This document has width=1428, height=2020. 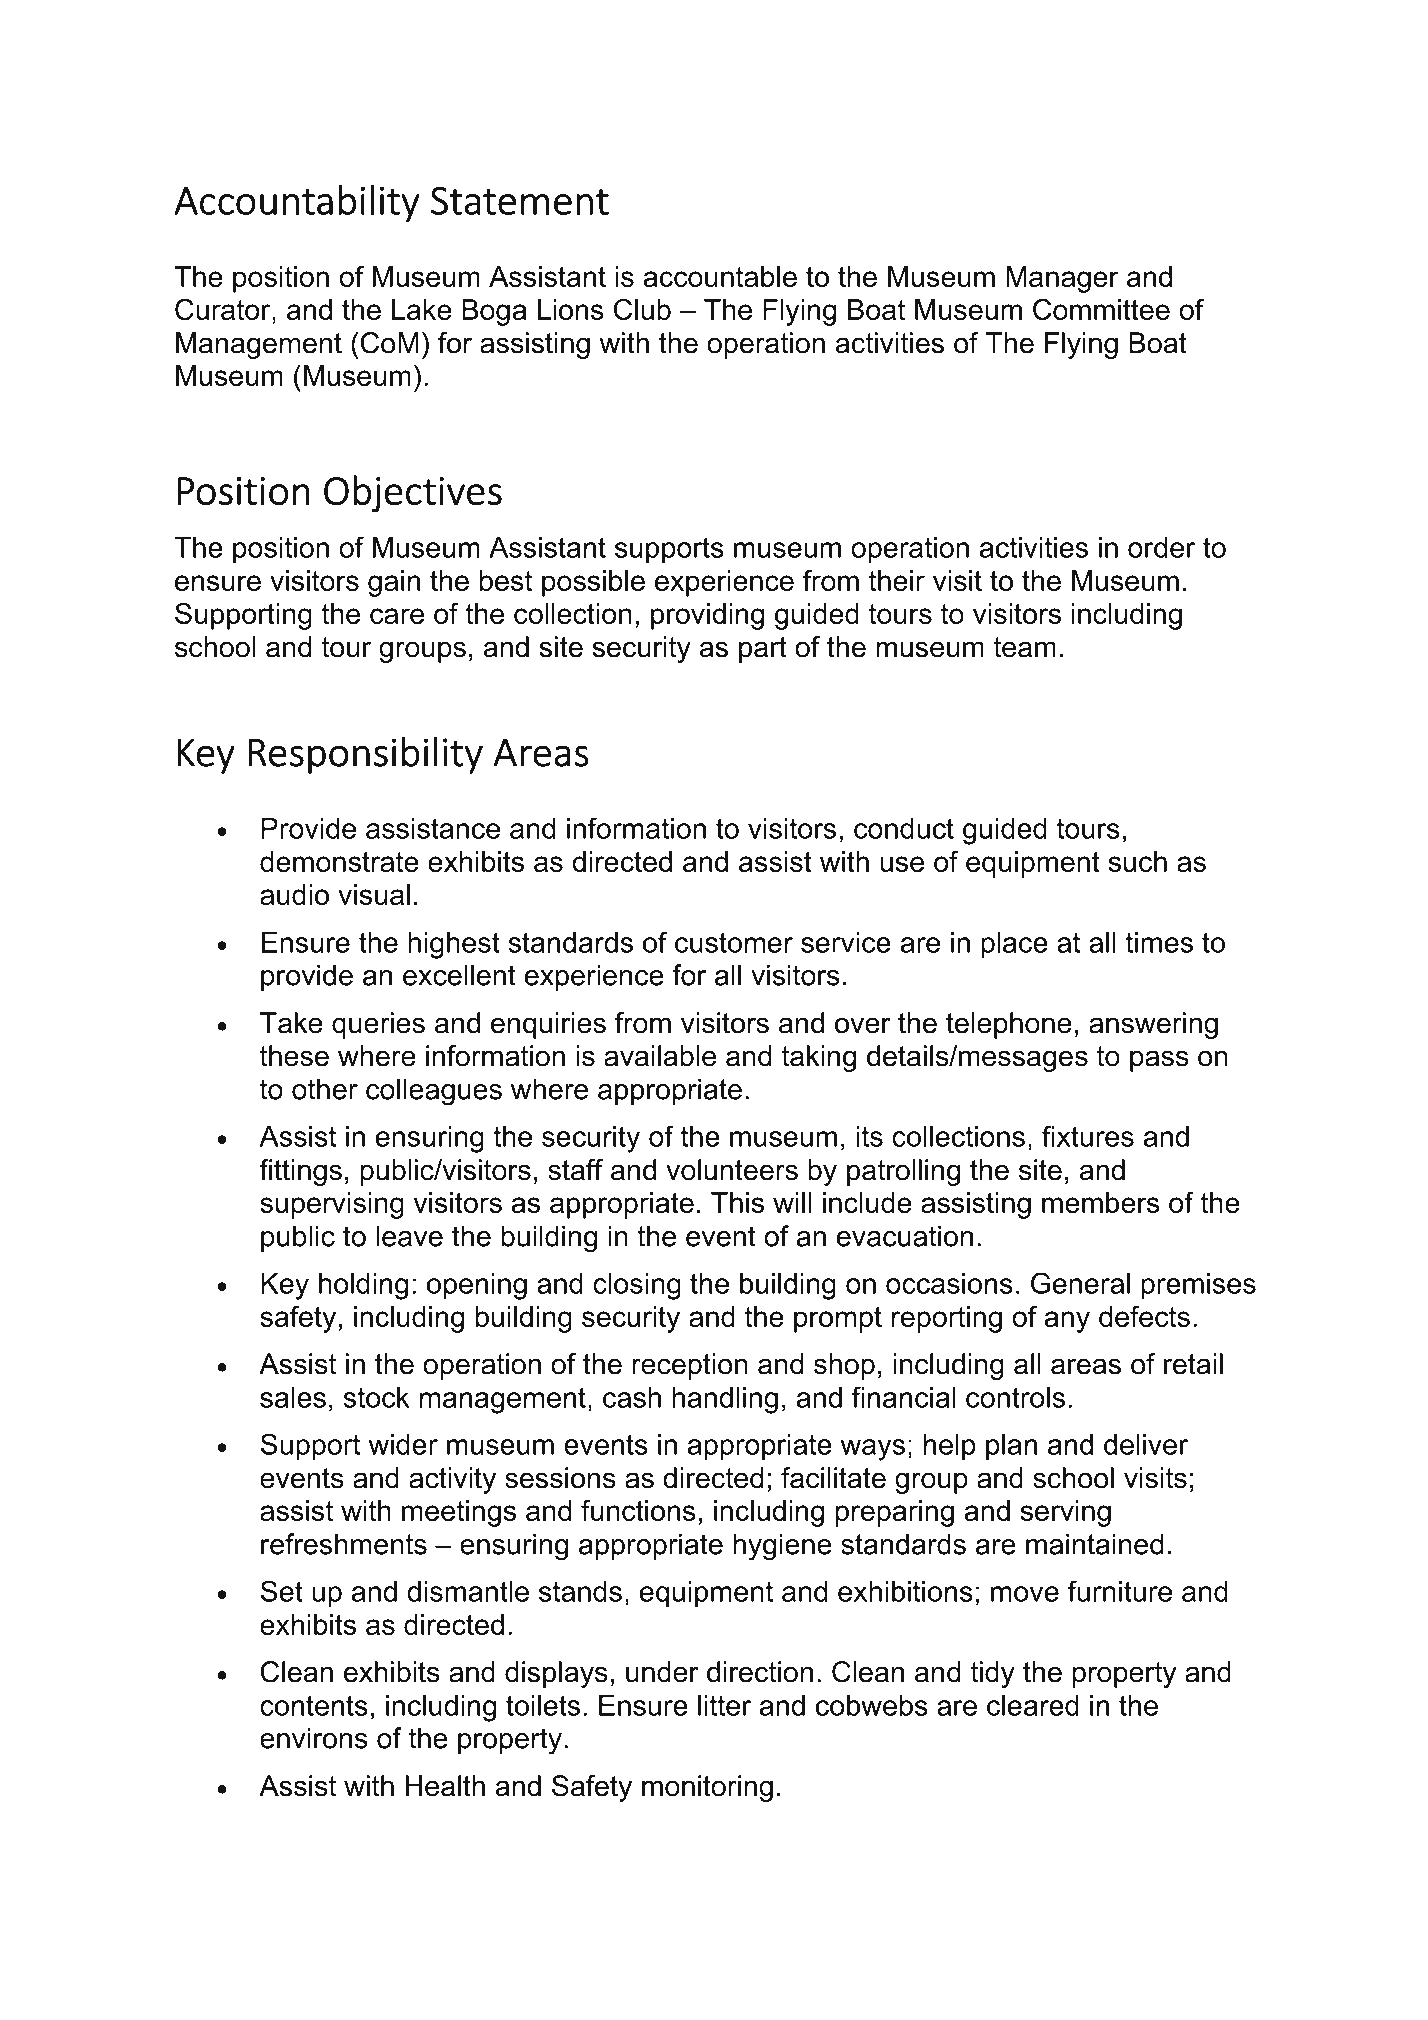 What do you see at coordinates (724, 1705) in the document?
I see `litter` at bounding box center [724, 1705].
